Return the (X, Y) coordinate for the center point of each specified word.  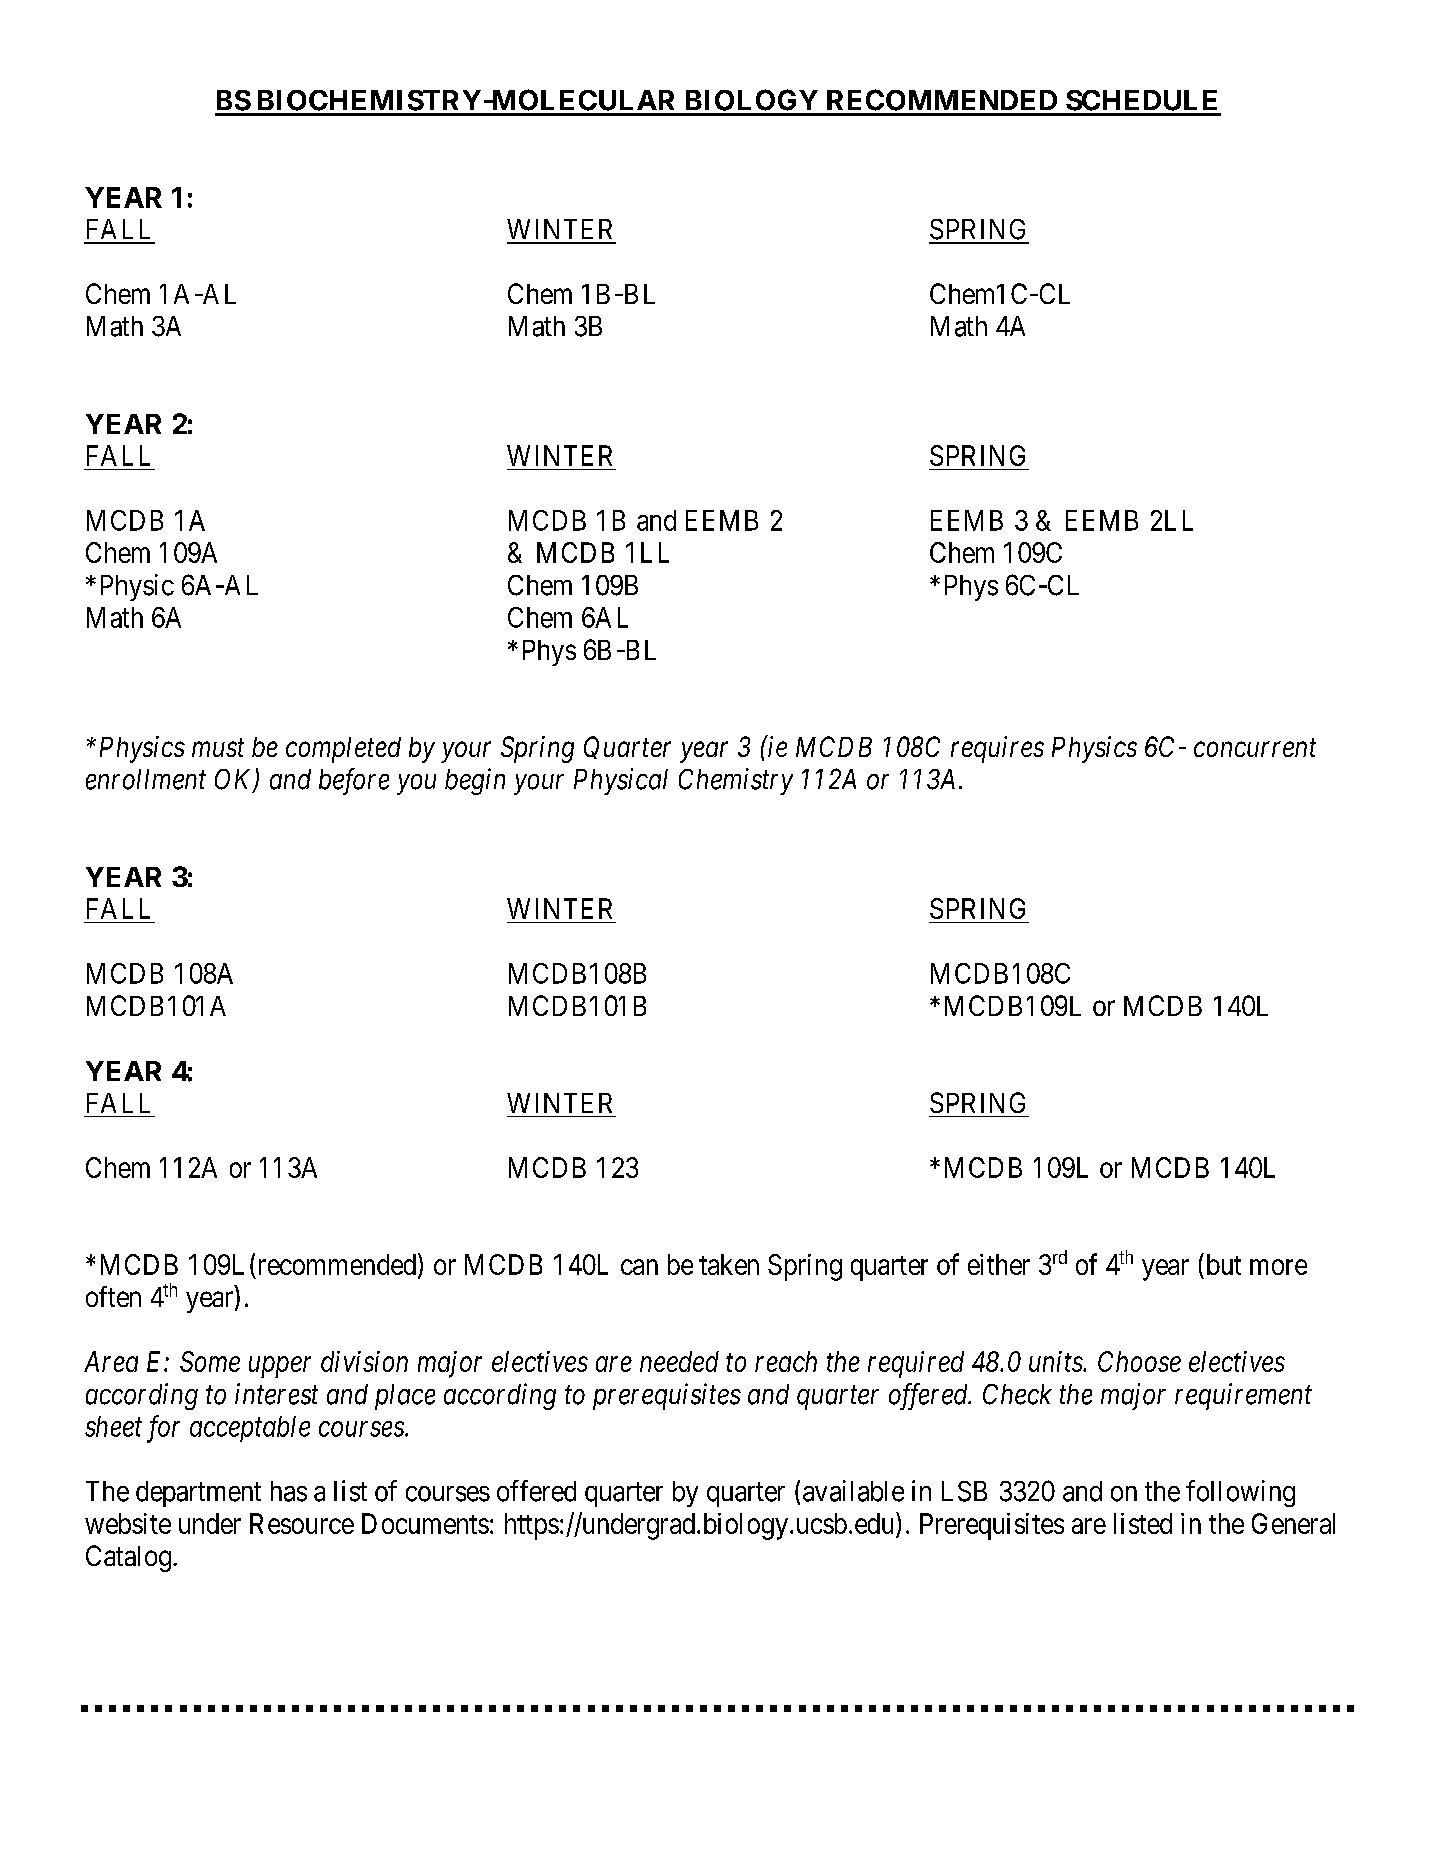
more (1278, 1267)
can (639, 1267)
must (218, 748)
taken (729, 1264)
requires (997, 749)
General (1293, 1523)
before (354, 781)
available (853, 1491)
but (1222, 1264)
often (113, 1296)
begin (475, 781)
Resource (302, 1523)
